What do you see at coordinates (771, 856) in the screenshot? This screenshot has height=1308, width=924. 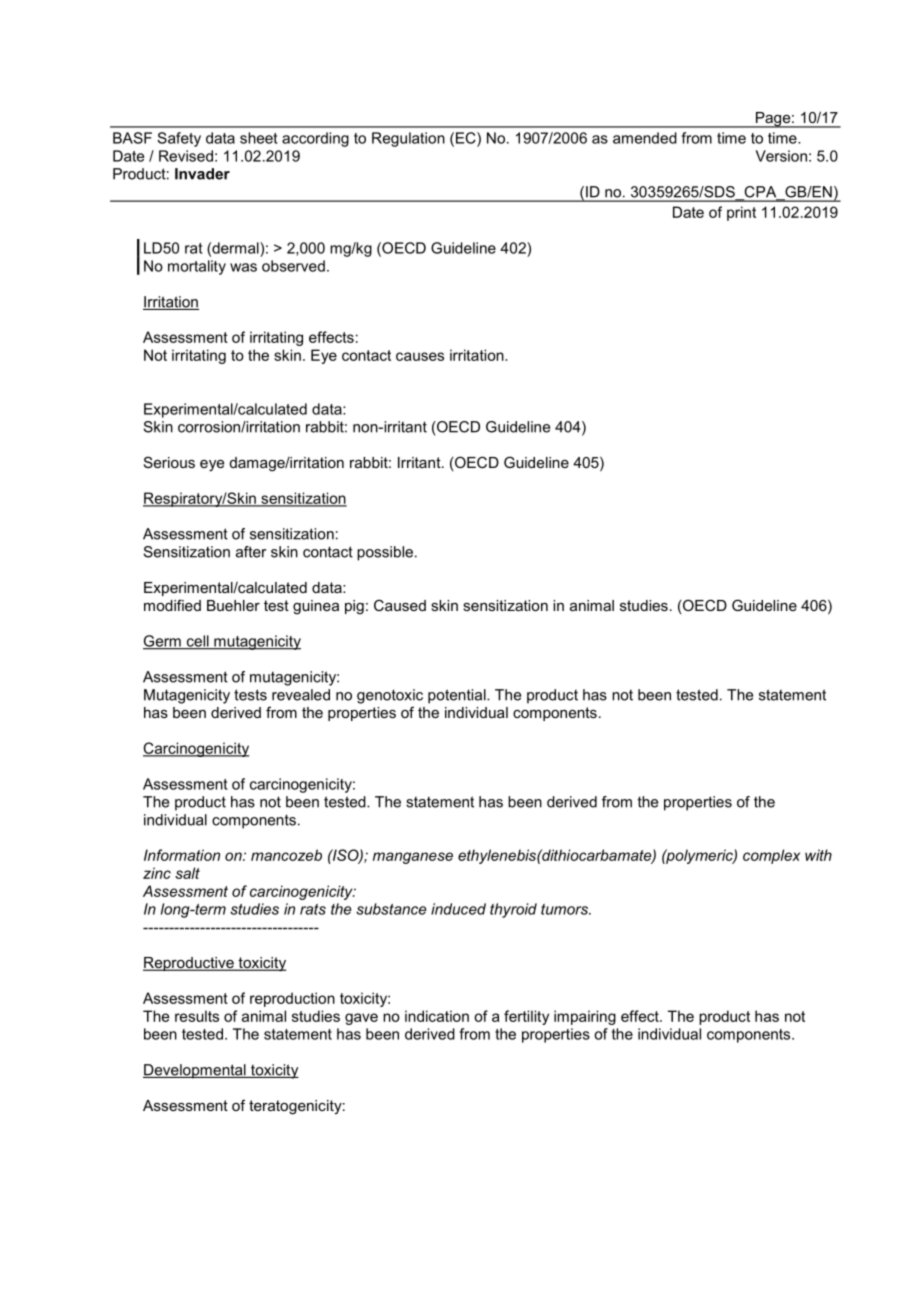 I see `complex` at bounding box center [771, 856].
